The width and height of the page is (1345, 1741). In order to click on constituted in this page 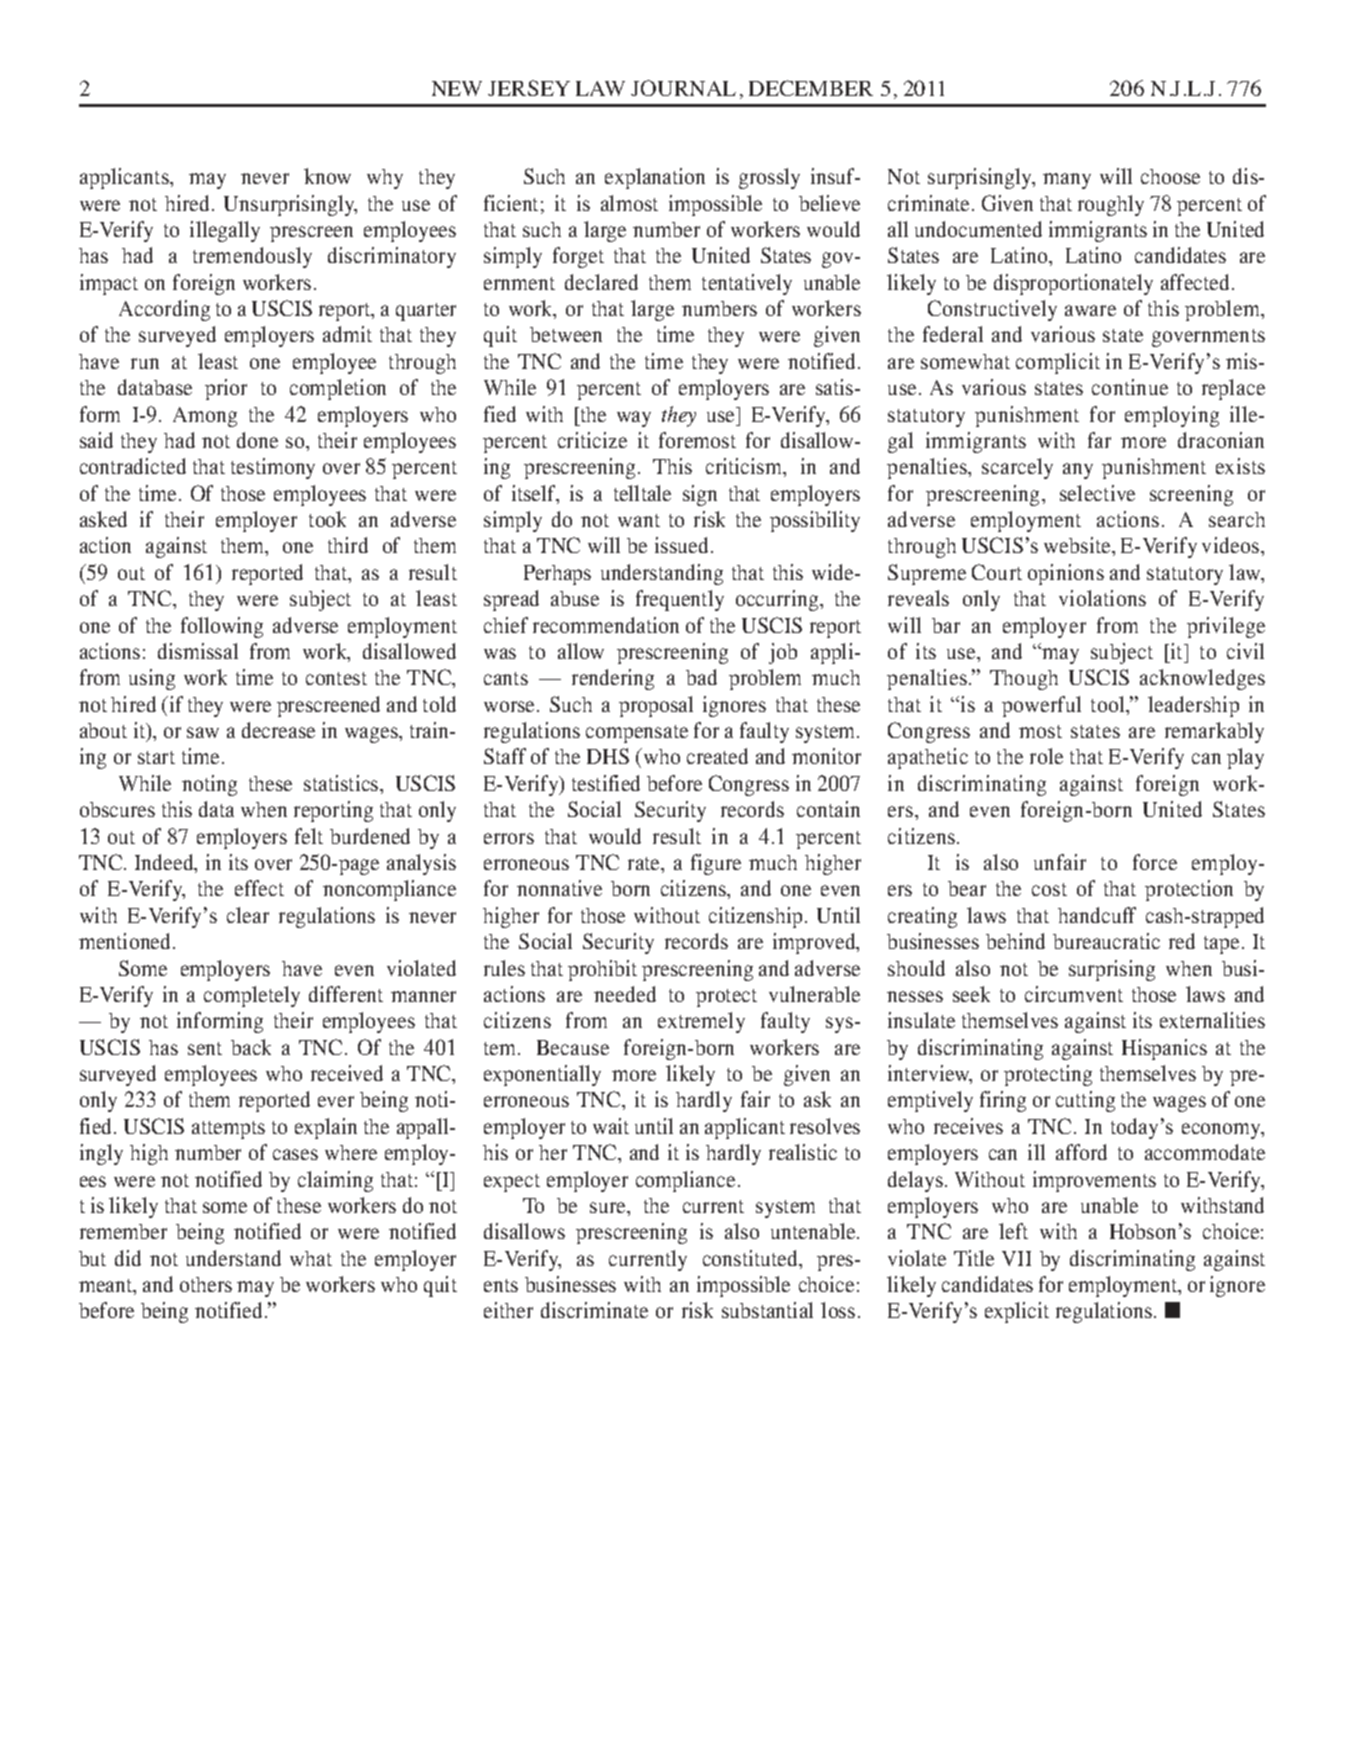, I will do `click(752, 1259)`.
